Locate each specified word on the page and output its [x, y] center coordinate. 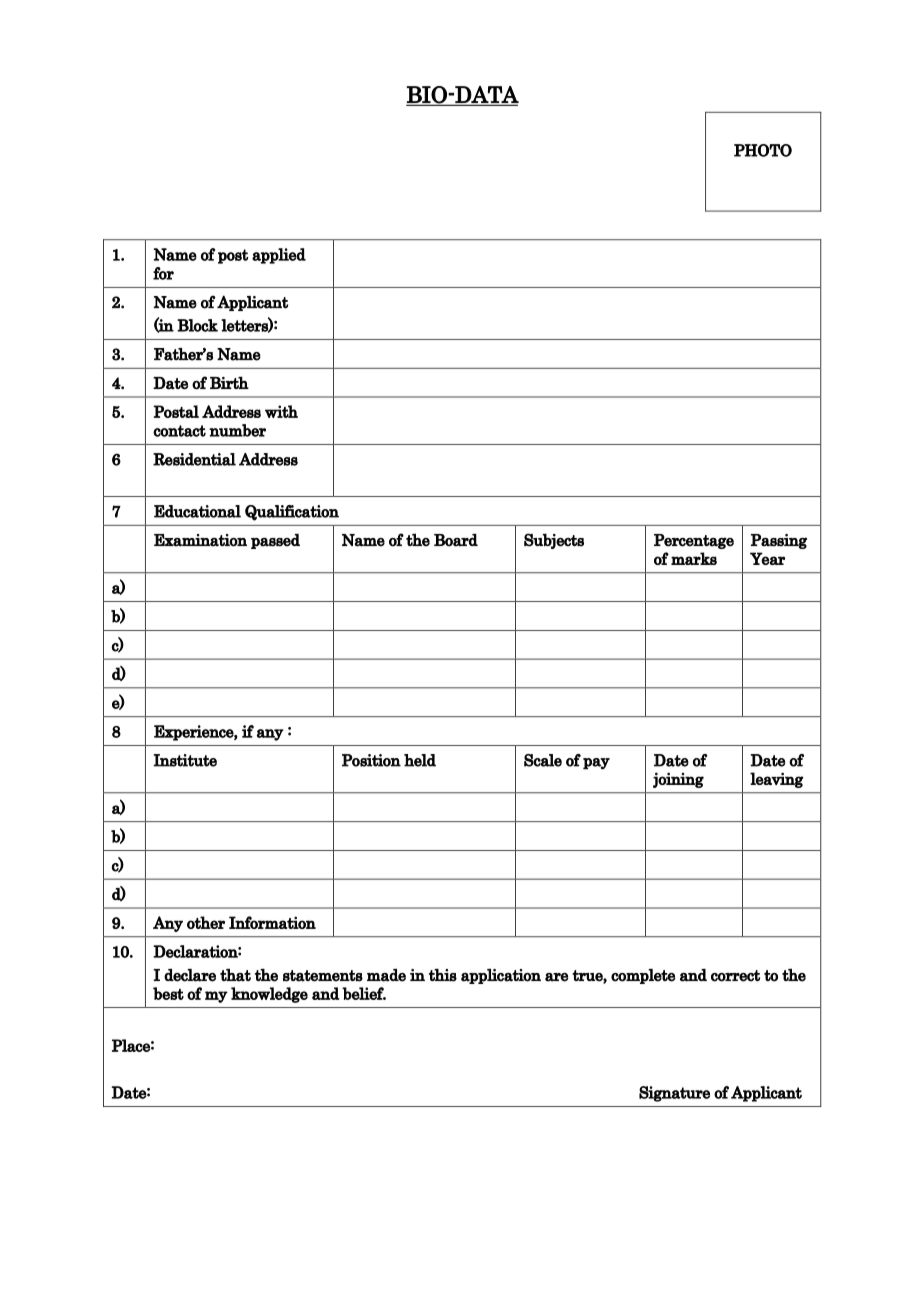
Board [456, 540]
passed [275, 541]
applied [279, 256]
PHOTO [763, 150]
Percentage [694, 541]
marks [694, 558]
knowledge [269, 995]
